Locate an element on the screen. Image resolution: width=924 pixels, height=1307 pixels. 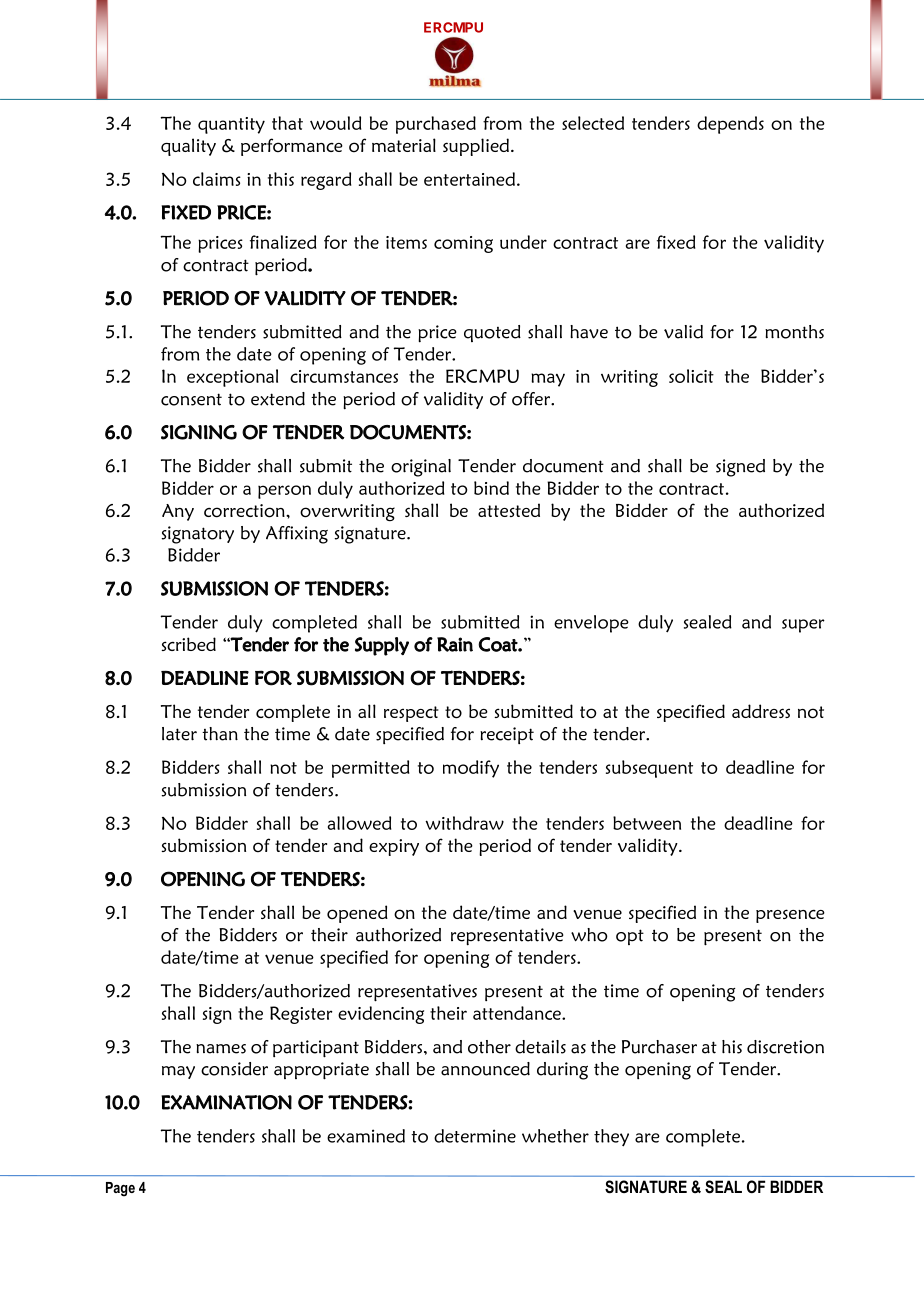
presence is located at coordinates (790, 916).
